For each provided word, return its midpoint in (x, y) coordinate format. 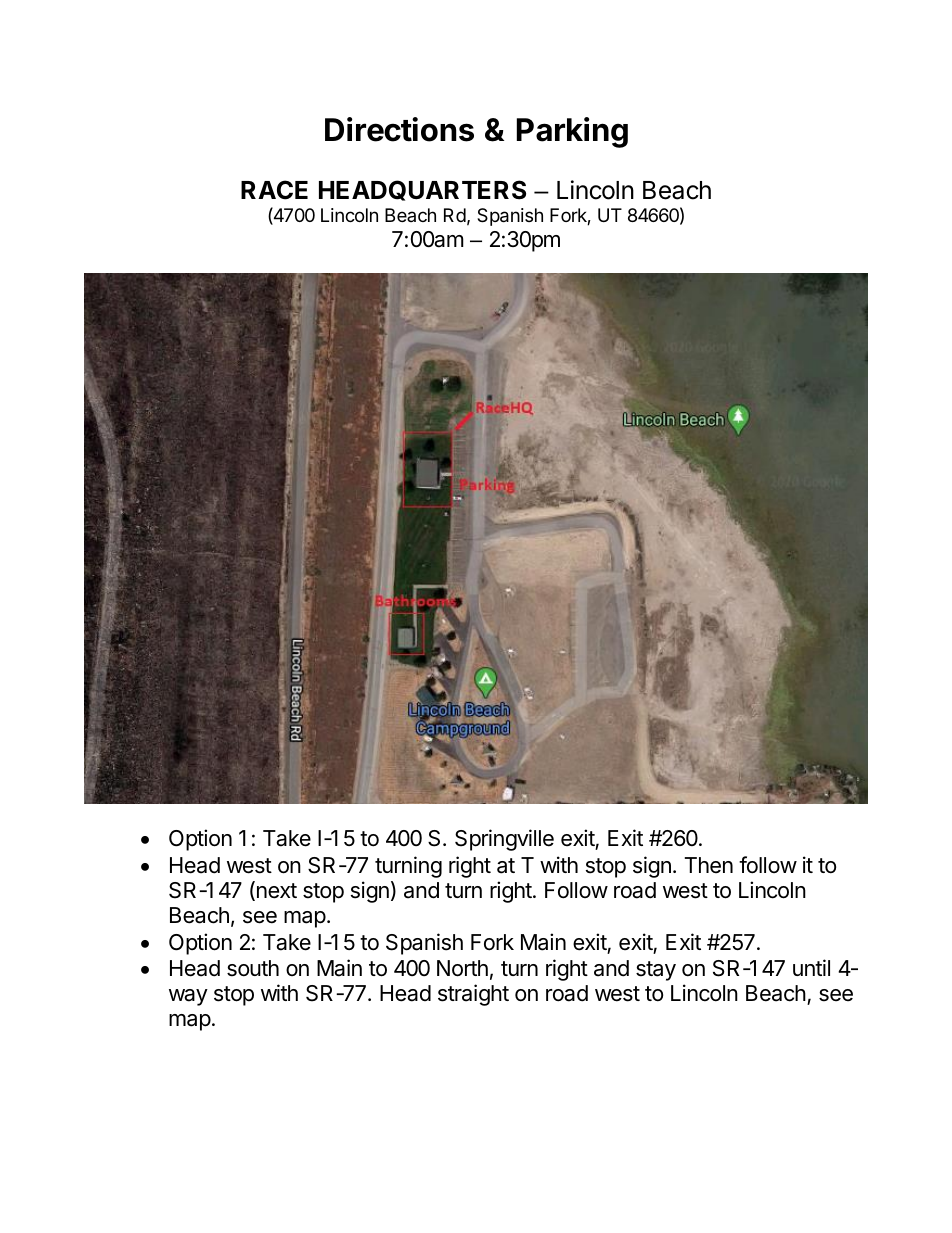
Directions (399, 129)
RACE (274, 190)
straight (473, 995)
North (462, 968)
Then (709, 865)
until (811, 967)
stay (656, 971)
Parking (572, 132)
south (253, 968)
